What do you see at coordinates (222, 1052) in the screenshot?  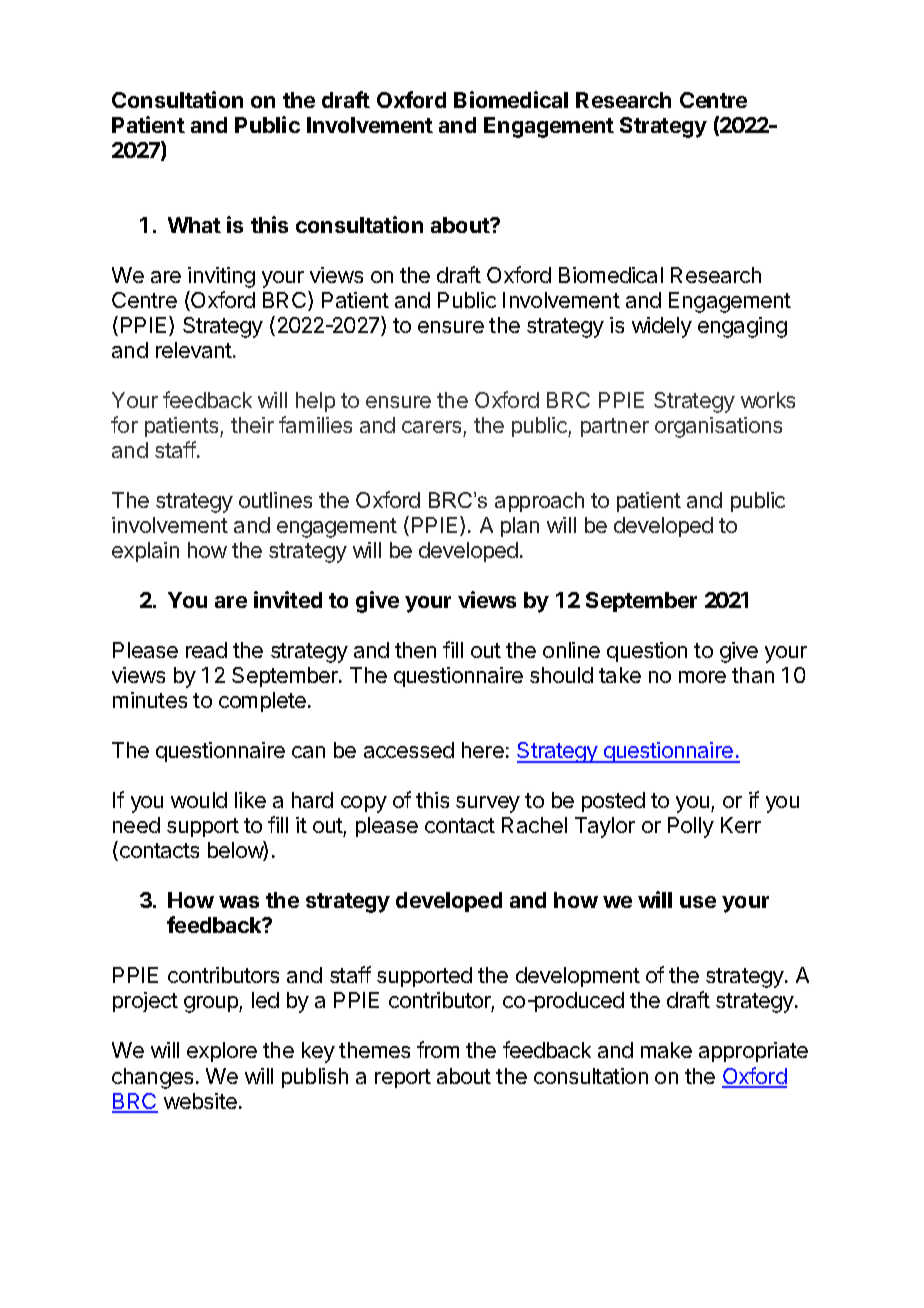 I see `explore` at bounding box center [222, 1052].
